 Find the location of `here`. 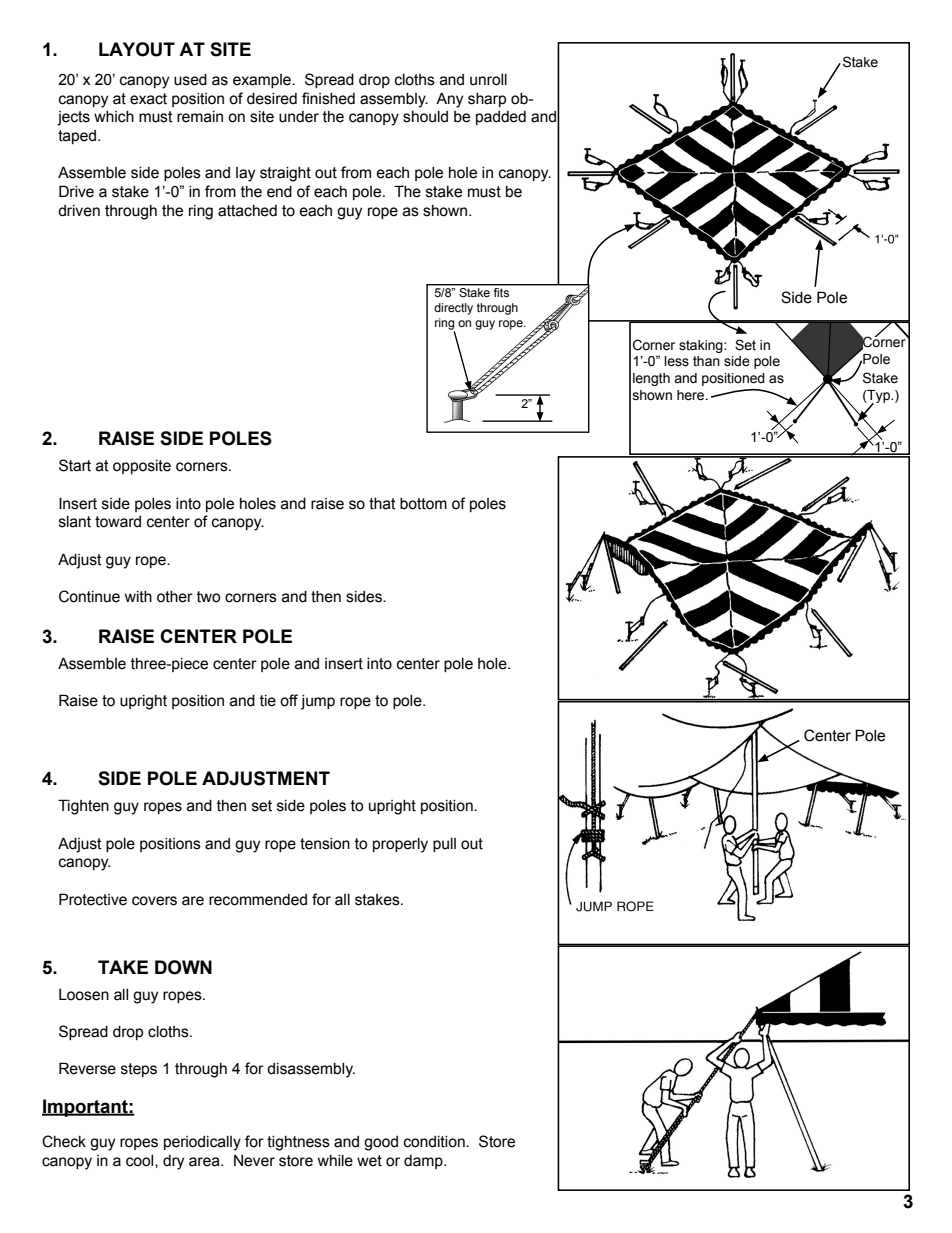

here is located at coordinates (692, 395).
